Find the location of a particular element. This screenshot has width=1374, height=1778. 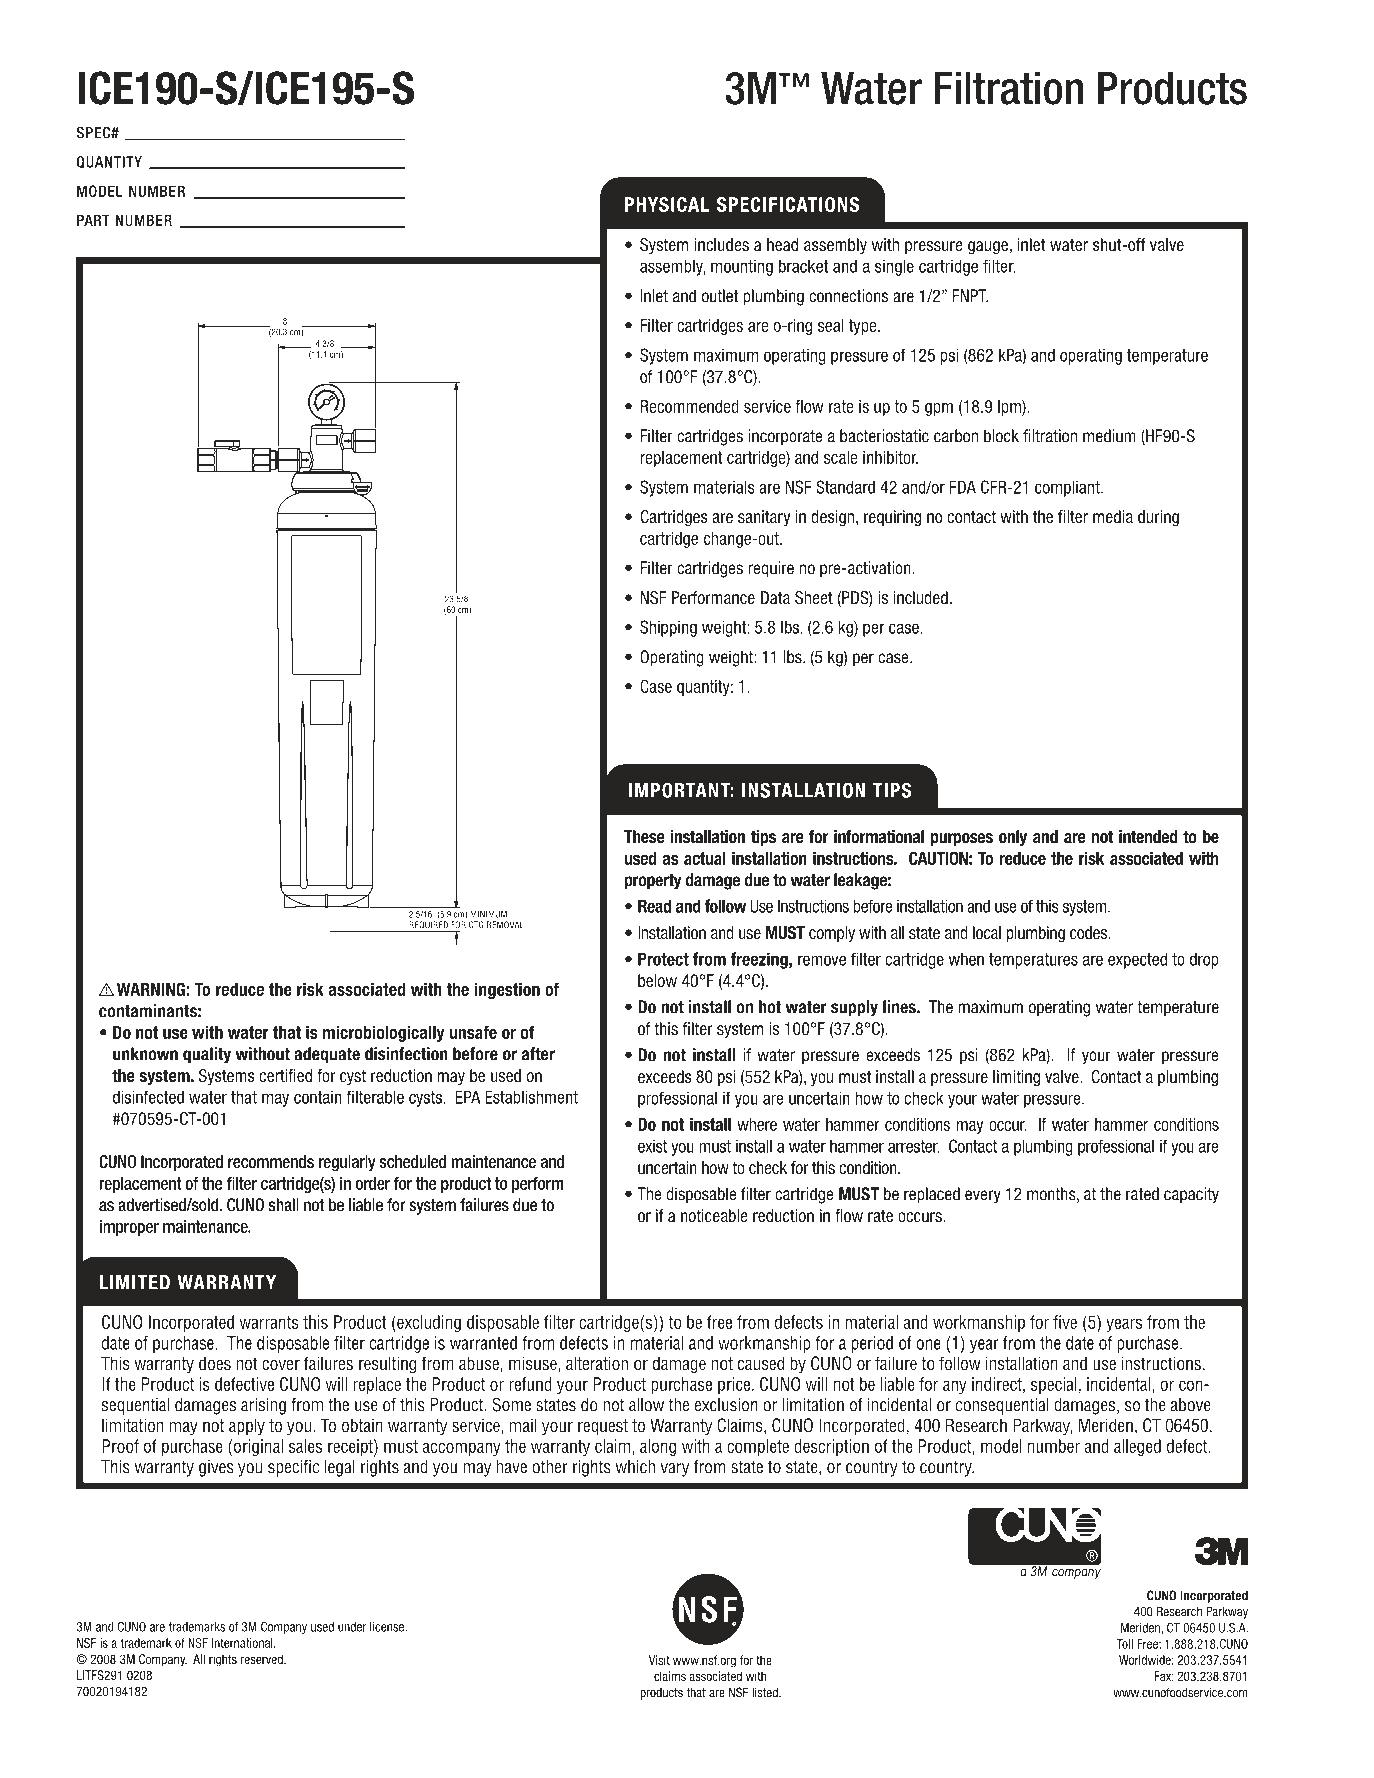

Protect is located at coordinates (663, 959).
